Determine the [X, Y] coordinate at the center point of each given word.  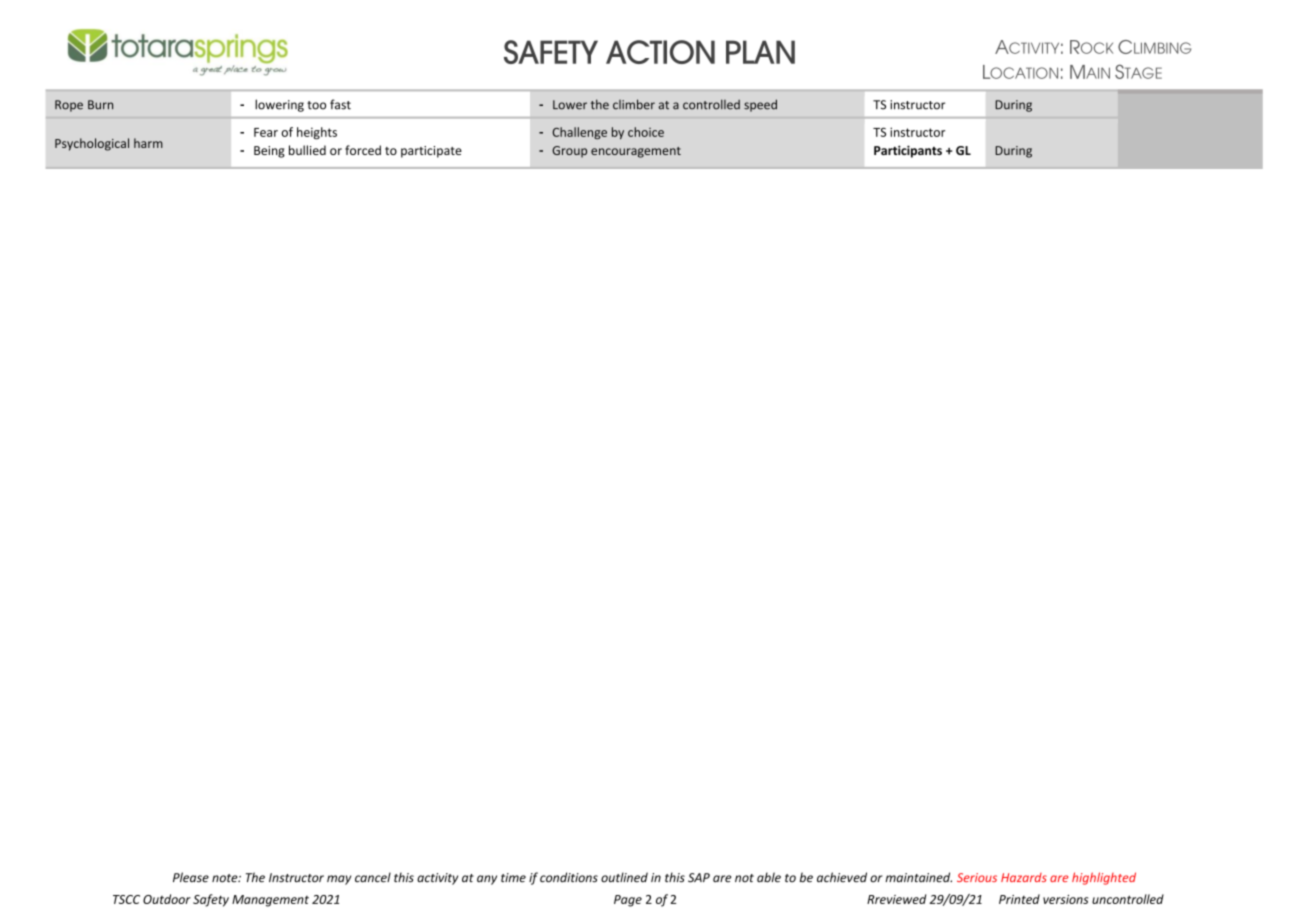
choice [646, 132]
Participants [908, 151]
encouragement [636, 152]
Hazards [1024, 877]
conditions [569, 877]
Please [191, 877]
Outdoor [167, 899]
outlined [624, 877]
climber [634, 104]
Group [569, 152]
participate [431, 152]
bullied [307, 150]
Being [269, 152]
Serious [977, 877]
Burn [100, 105]
